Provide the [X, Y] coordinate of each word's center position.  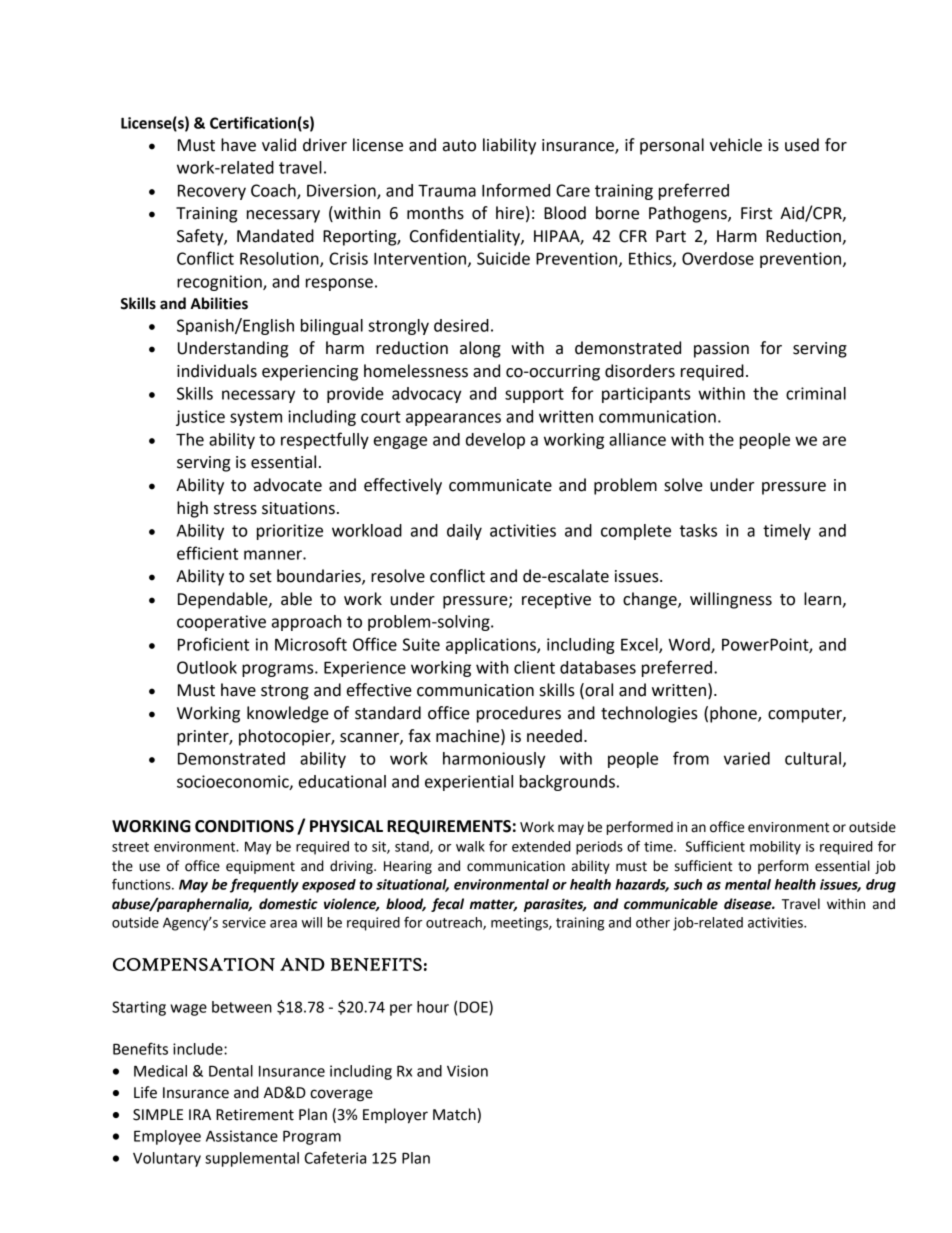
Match [454, 1114]
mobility [775, 848]
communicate [500, 485]
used [802, 145]
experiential [469, 783]
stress [235, 509]
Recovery [212, 192]
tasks [698, 530]
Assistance [242, 1136]
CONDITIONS [244, 826]
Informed [516, 190]
